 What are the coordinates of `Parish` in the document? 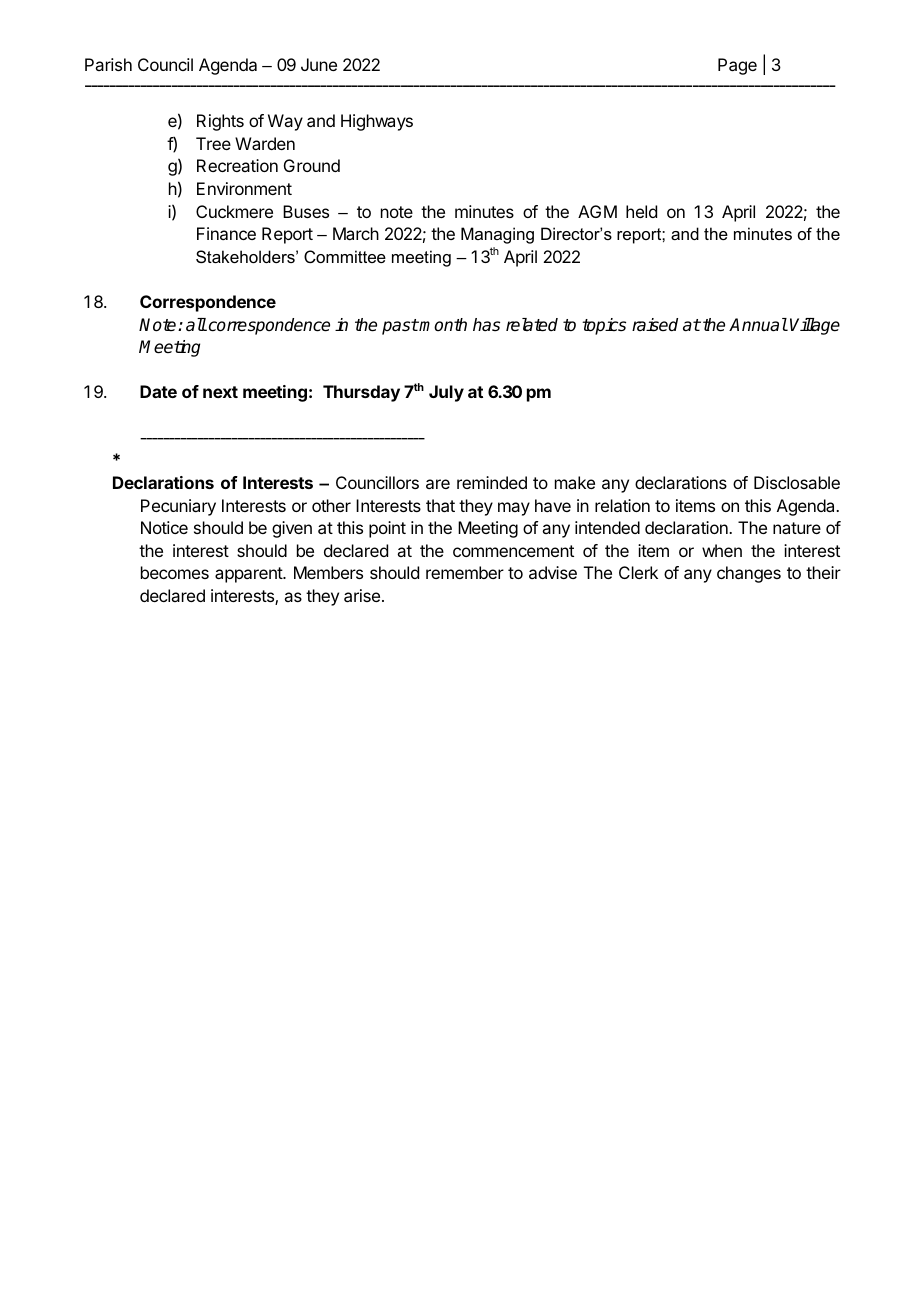 It's located at (108, 64).
